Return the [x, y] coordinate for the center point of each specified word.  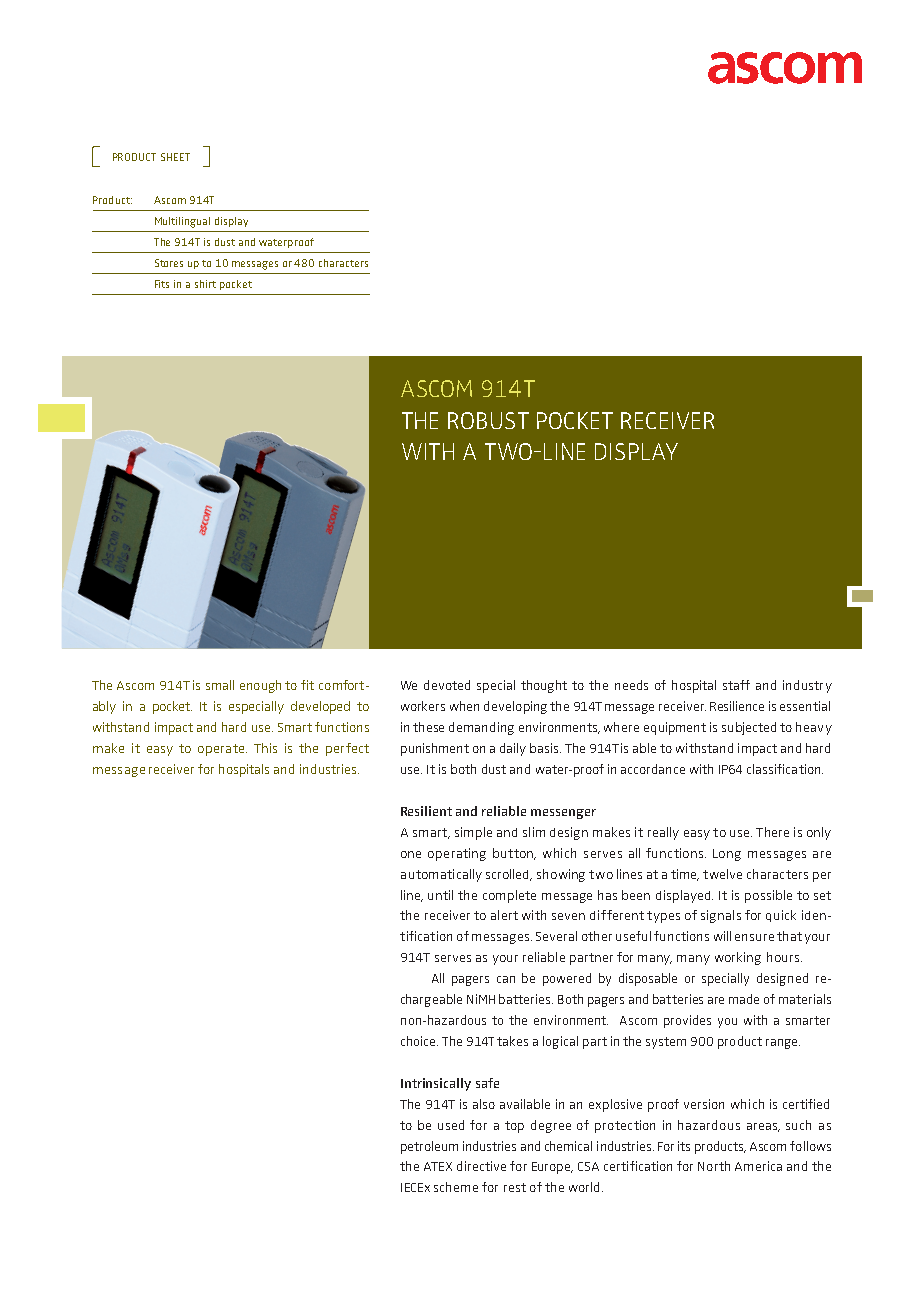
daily [513, 749]
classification [785, 769]
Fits [162, 284]
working [738, 958]
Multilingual [182, 222]
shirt [205, 284]
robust [488, 420]
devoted [447, 685]
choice [419, 1041]
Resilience [737, 706]
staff [736, 685]
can [506, 979]
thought [544, 686]
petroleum [429, 1147]
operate [222, 750]
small [220, 685]
